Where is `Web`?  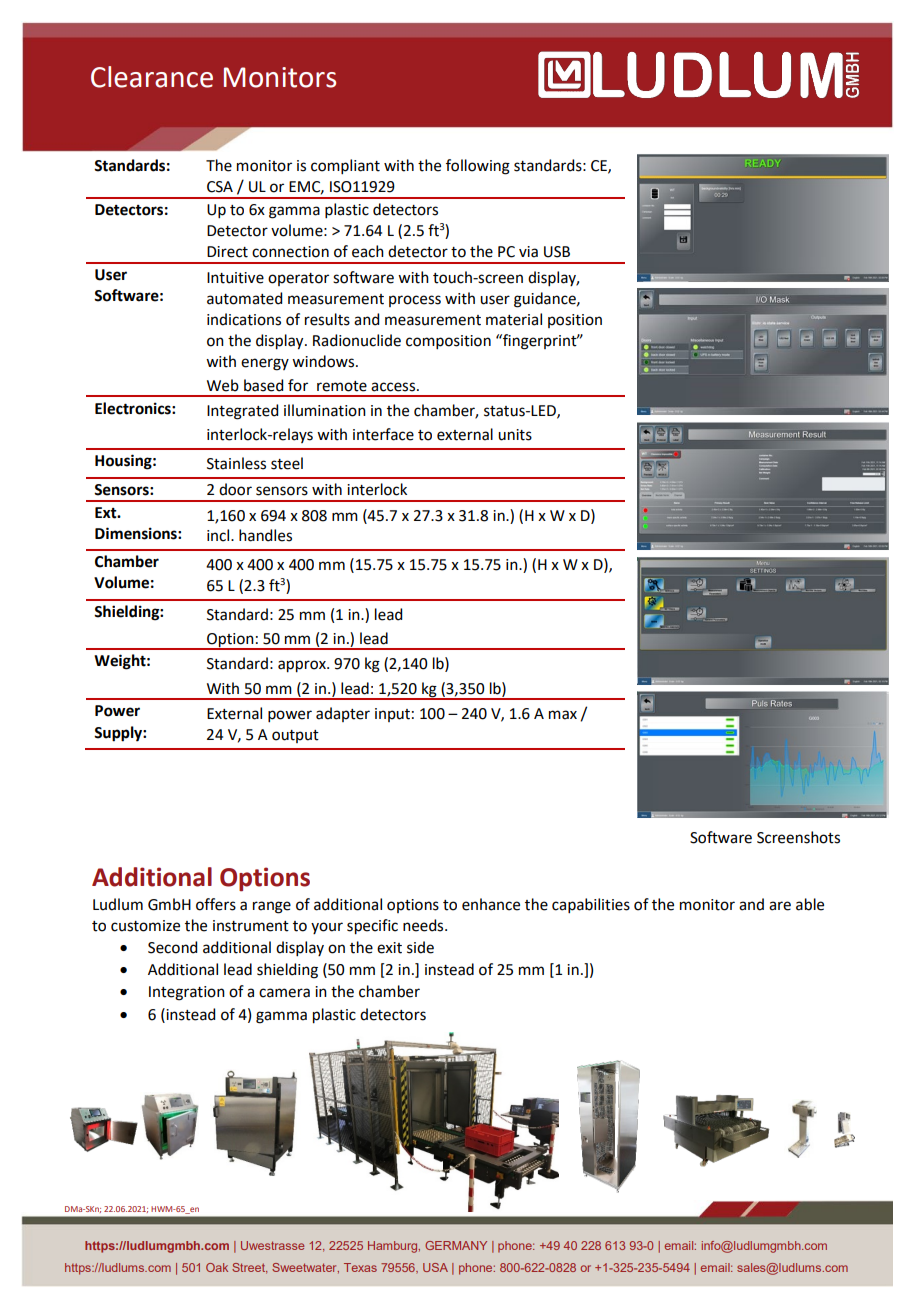
Web is located at coordinates (223, 385).
